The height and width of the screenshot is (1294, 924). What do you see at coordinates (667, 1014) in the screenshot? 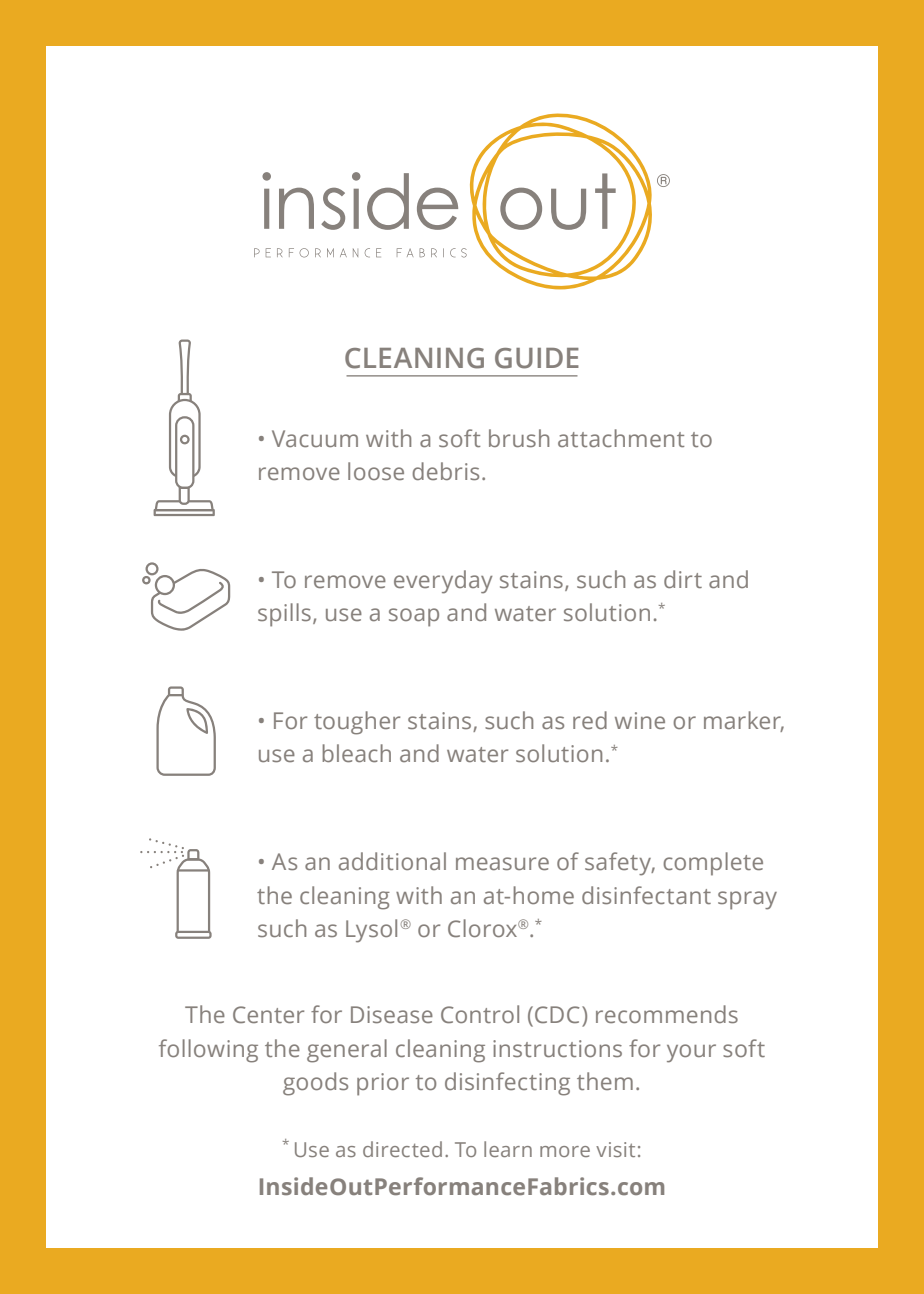
I see `recommends` at bounding box center [667, 1014].
